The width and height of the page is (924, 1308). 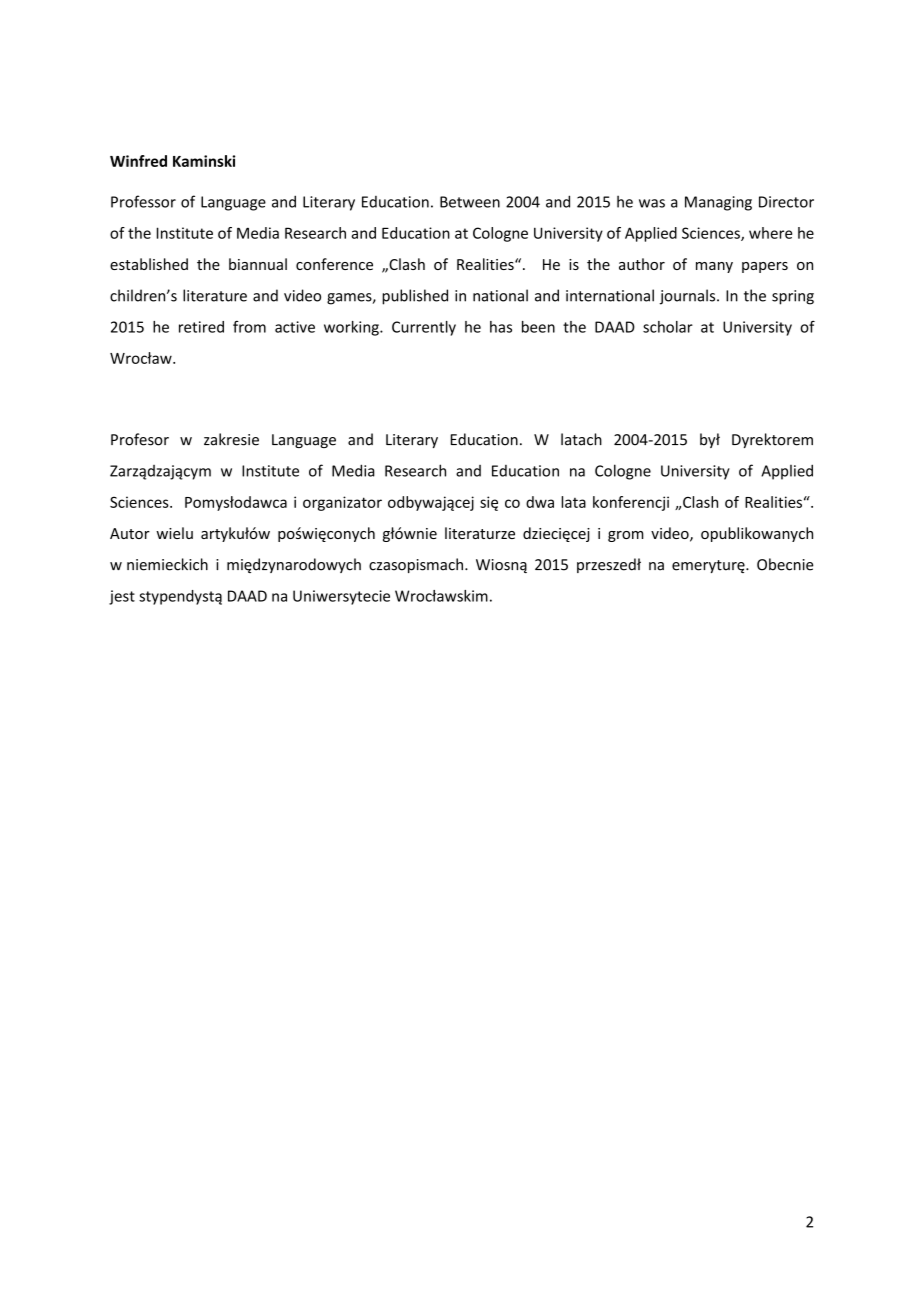 I want to click on jest, so click(x=122, y=597).
